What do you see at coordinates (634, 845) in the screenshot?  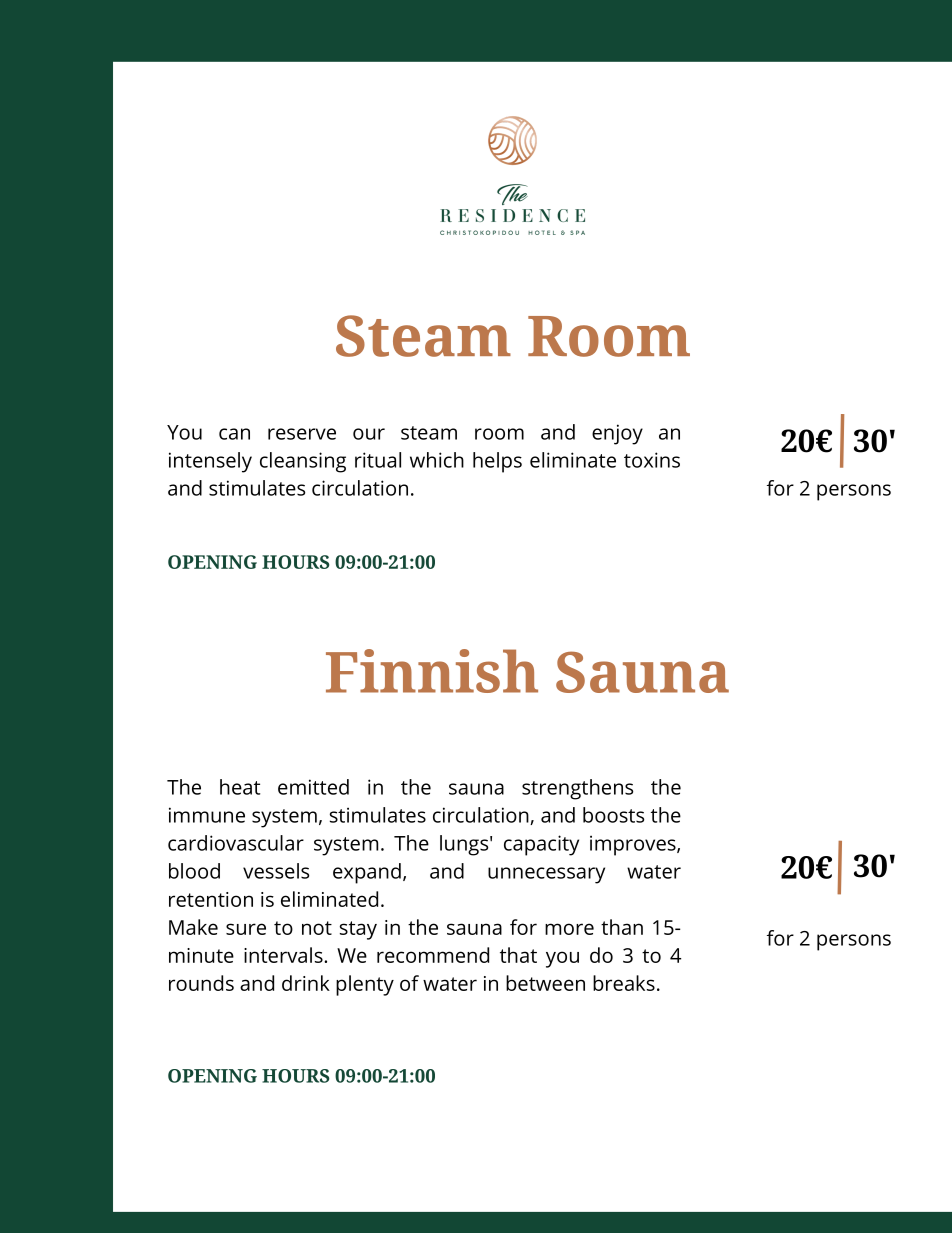 I see `improves` at bounding box center [634, 845].
